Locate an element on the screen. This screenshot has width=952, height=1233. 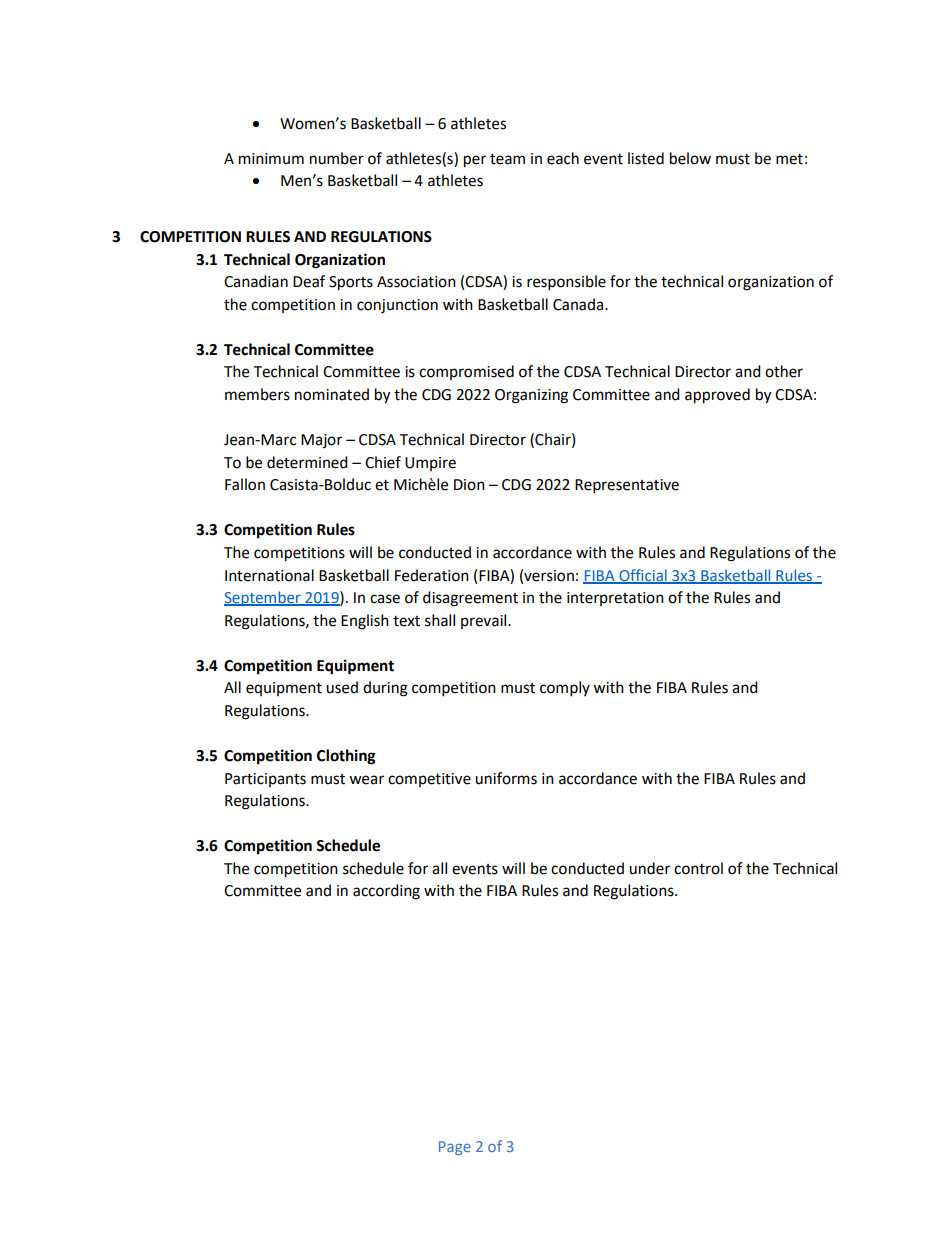
control is located at coordinates (698, 868).
